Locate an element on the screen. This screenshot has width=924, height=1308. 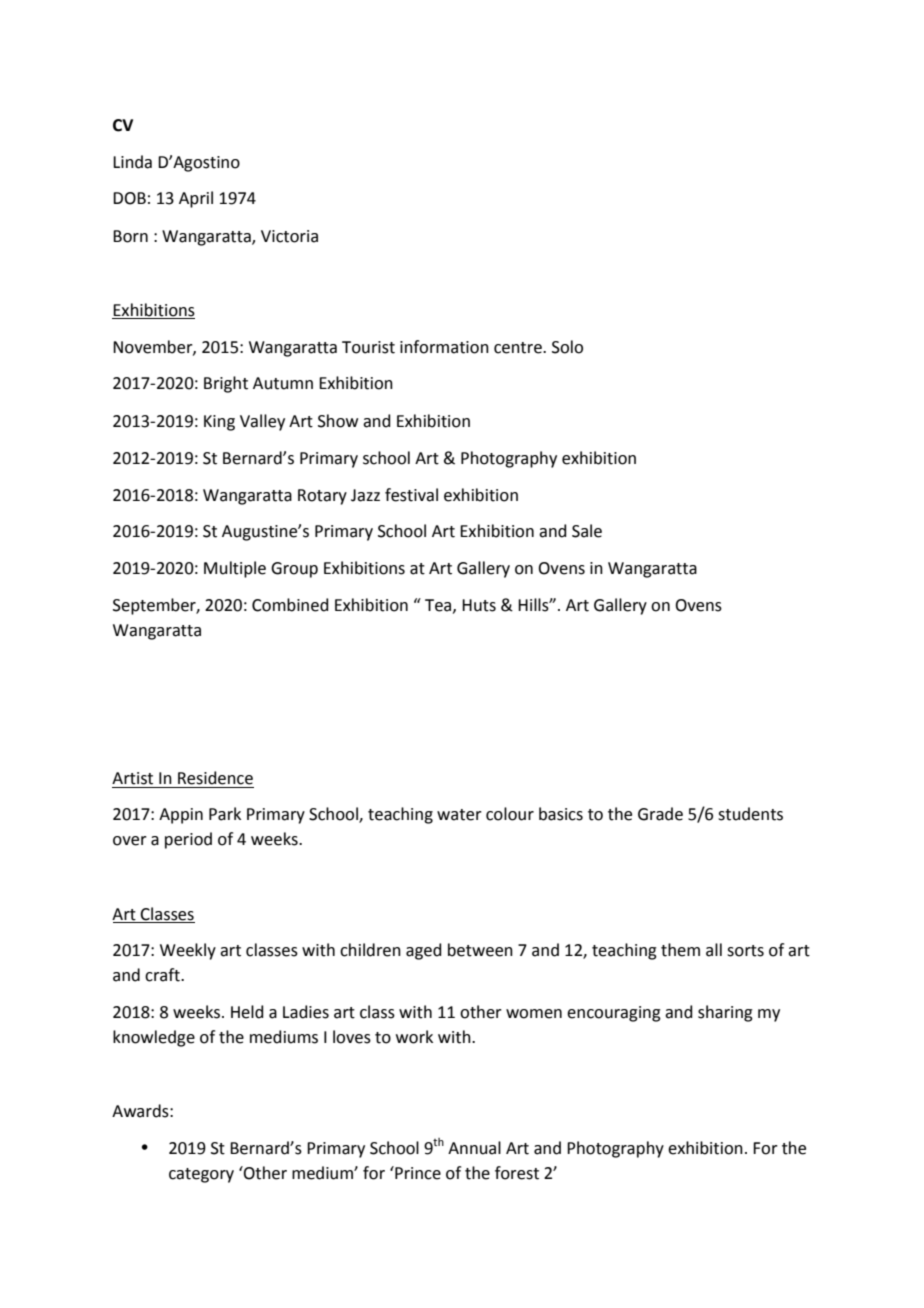
Multiple is located at coordinates (235, 569).
